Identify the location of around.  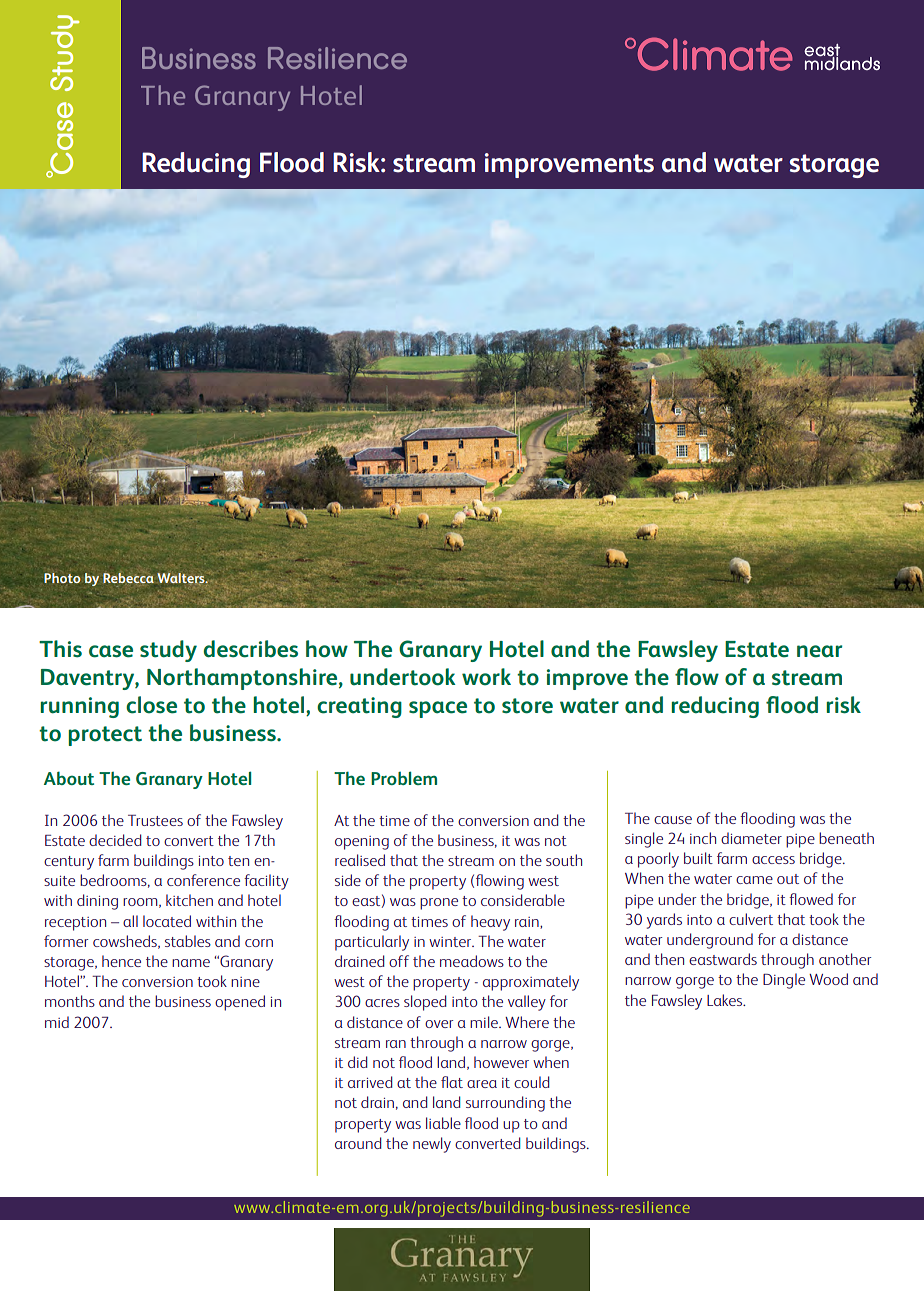
(358, 1143).
